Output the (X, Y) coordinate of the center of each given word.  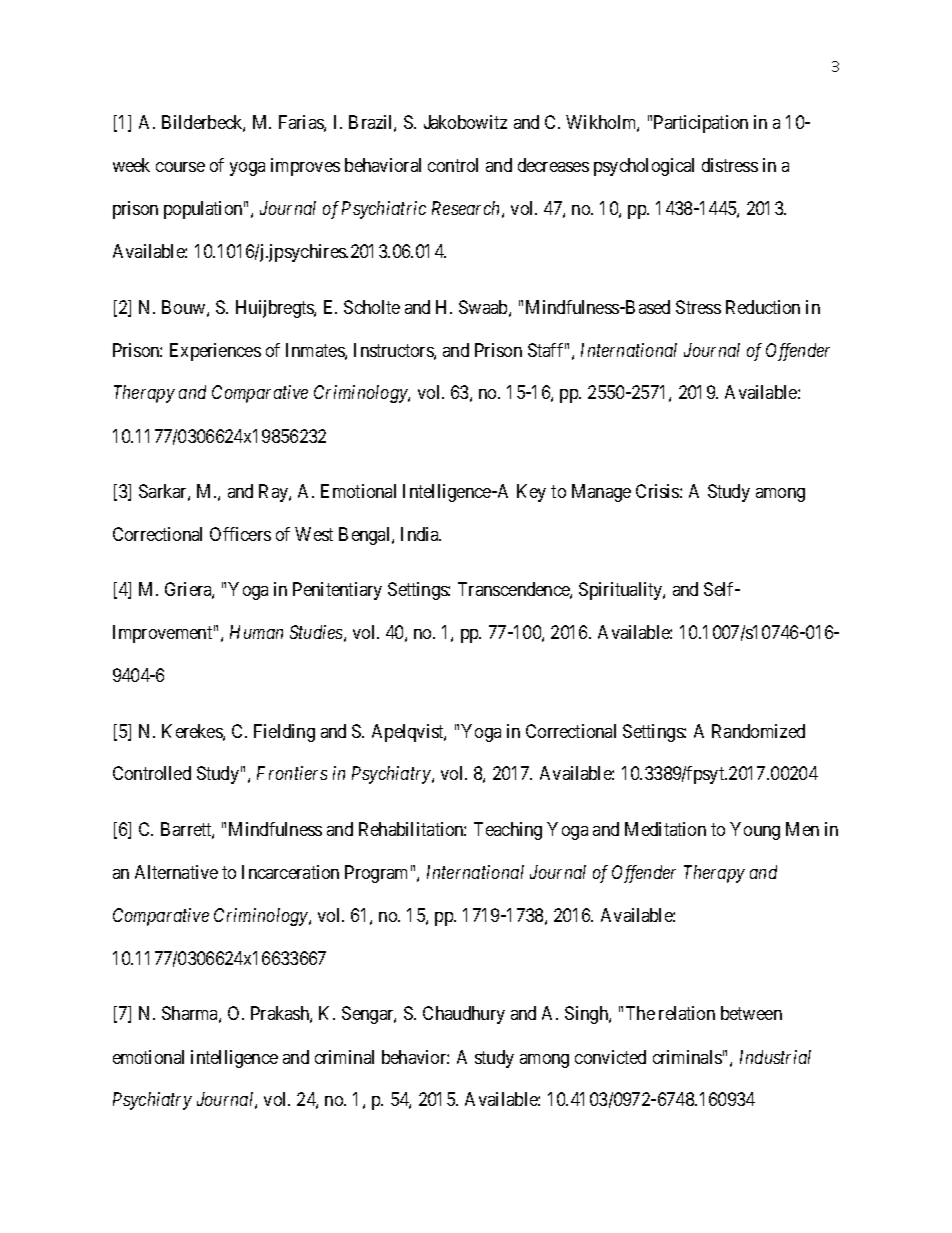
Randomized (758, 731)
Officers (240, 534)
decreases (553, 165)
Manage (601, 493)
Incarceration (290, 872)
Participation (701, 124)
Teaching (508, 831)
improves (305, 167)
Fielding (284, 733)
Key (531, 493)
